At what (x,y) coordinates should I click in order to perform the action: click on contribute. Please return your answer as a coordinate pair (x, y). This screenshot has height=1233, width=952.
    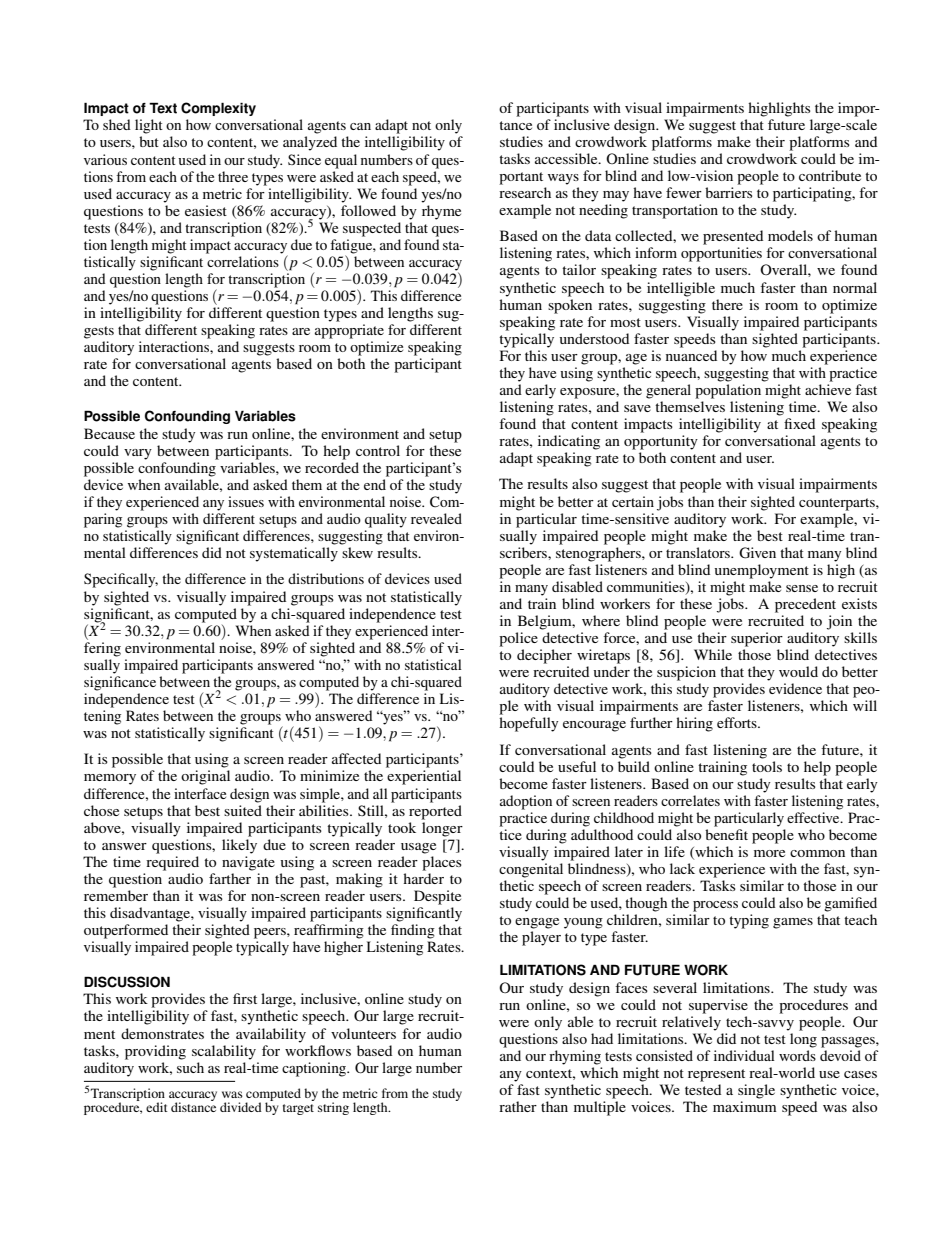
    Looking at the image, I should click on (830, 175).
